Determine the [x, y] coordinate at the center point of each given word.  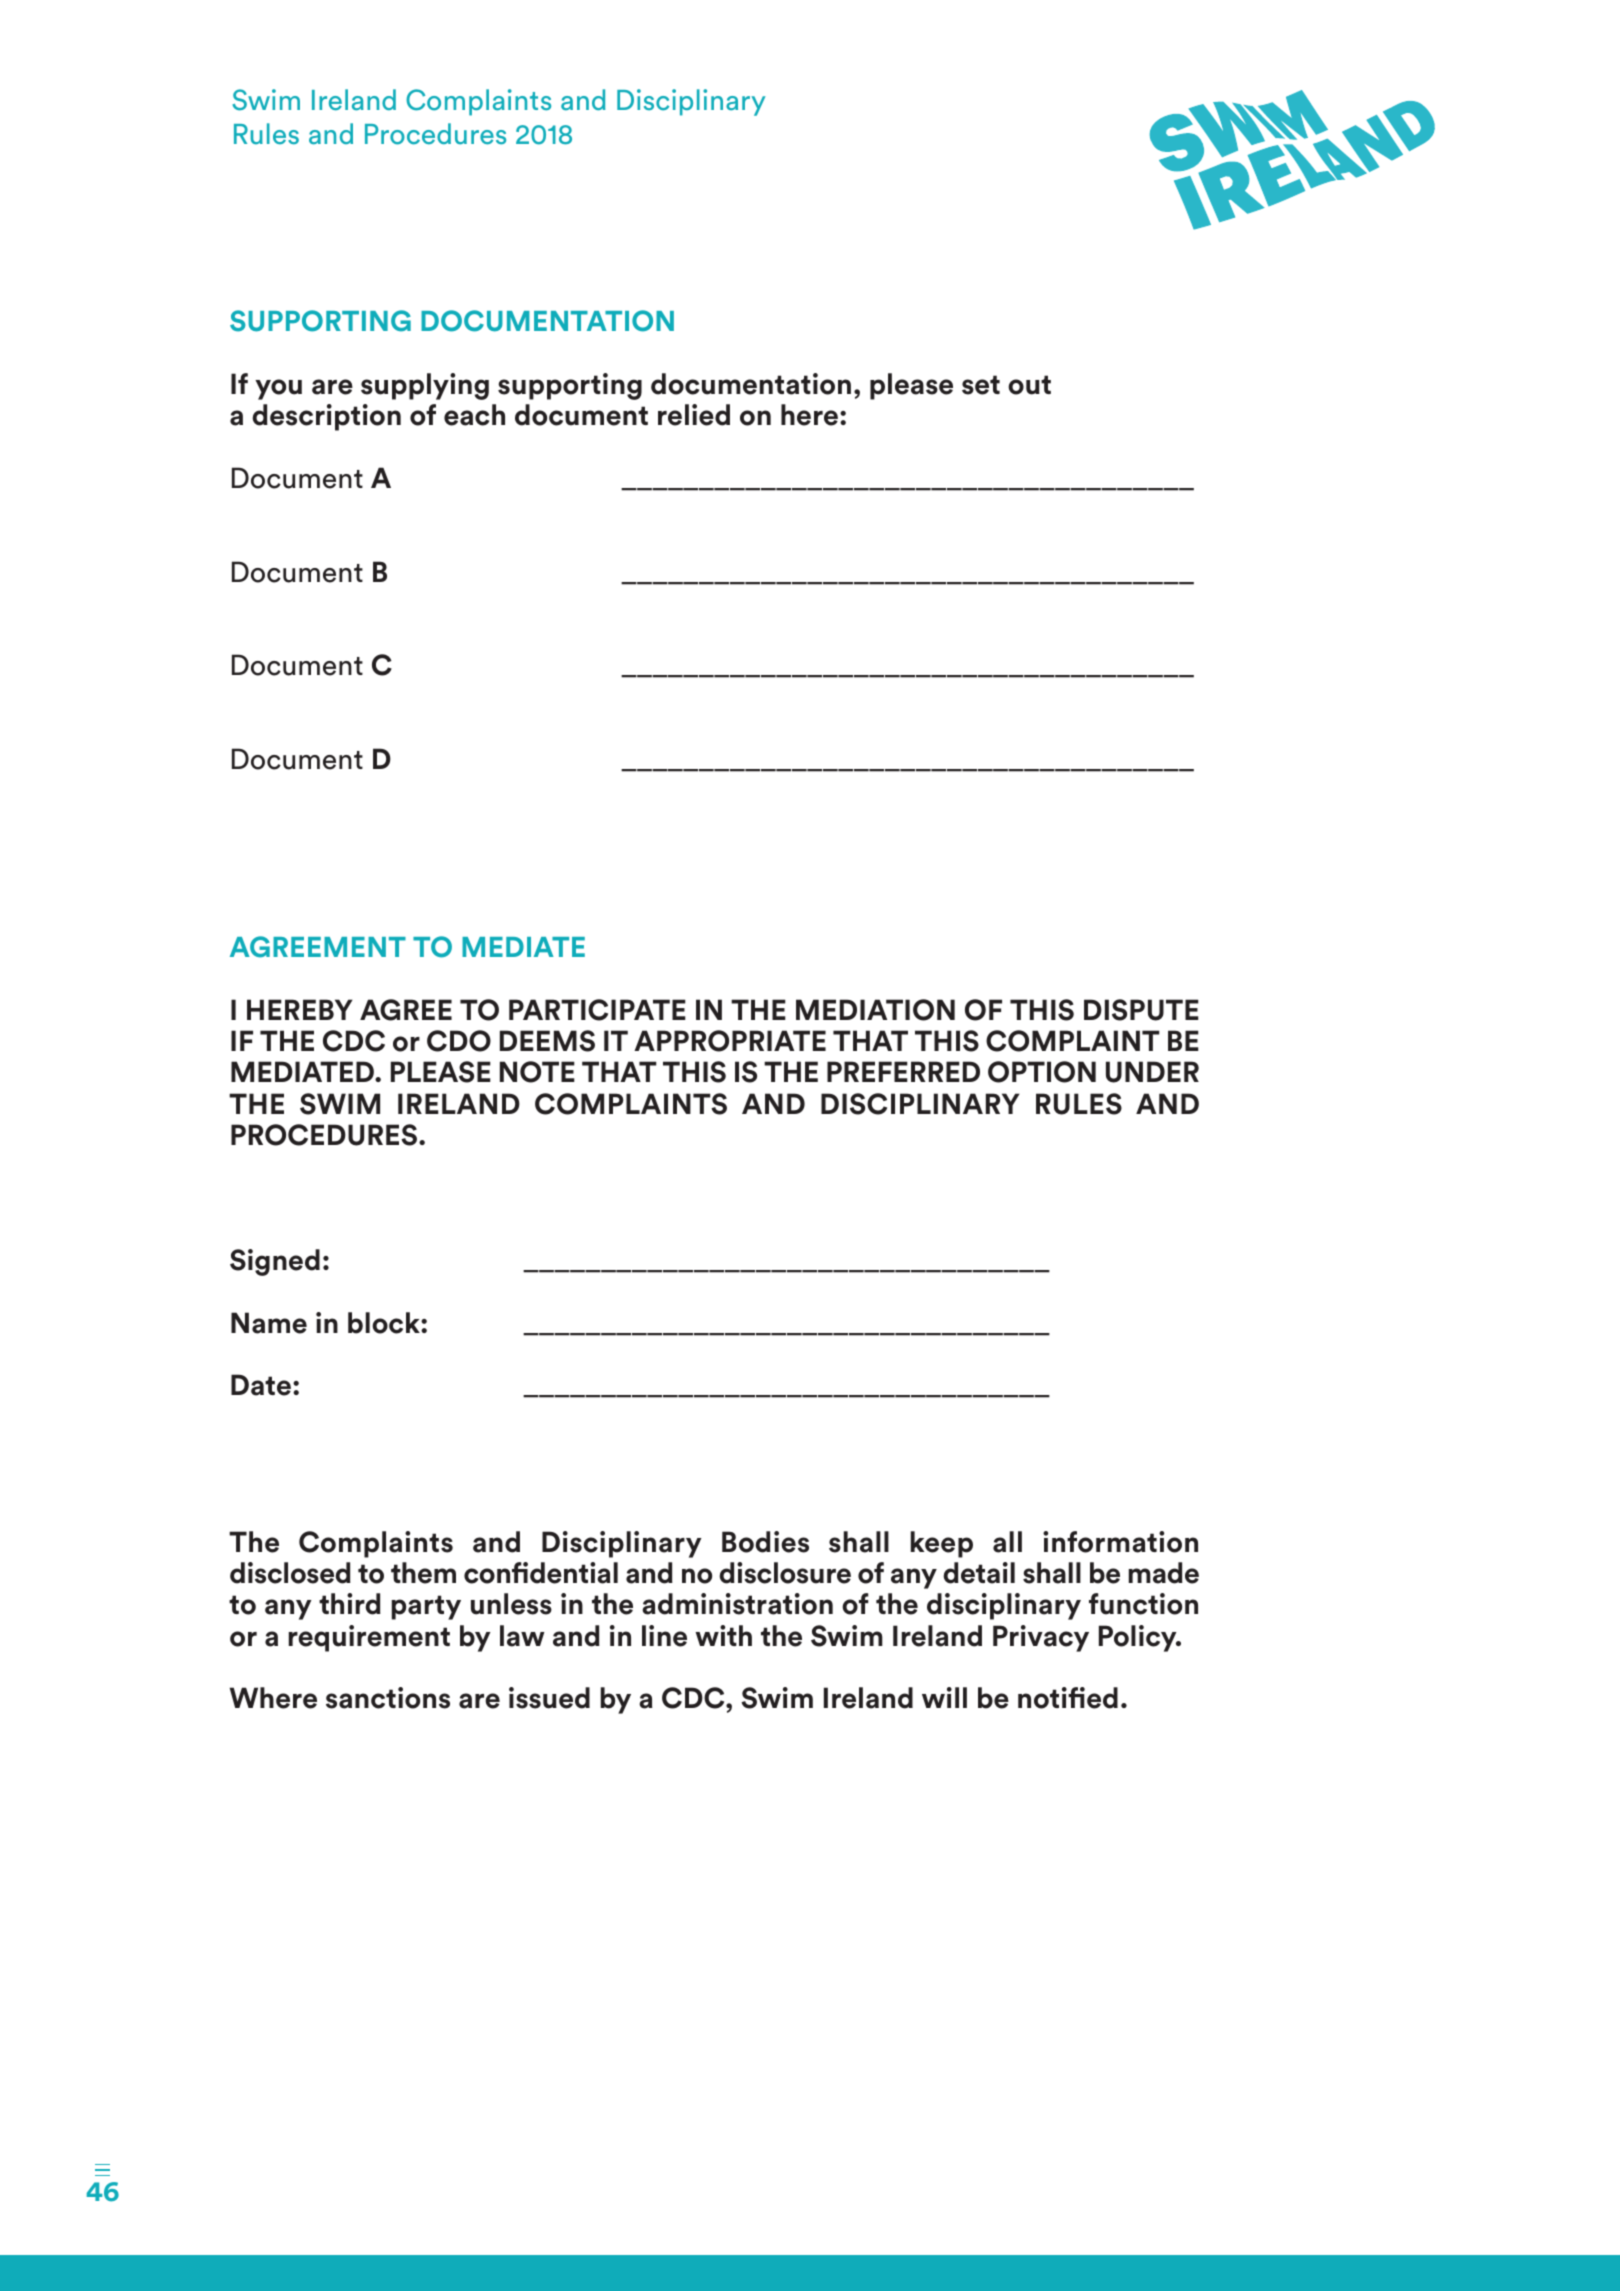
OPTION [1042, 1072]
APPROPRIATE [730, 1041]
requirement [369, 1638]
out [1029, 385]
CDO [459, 1041]
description [326, 417]
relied [694, 415]
